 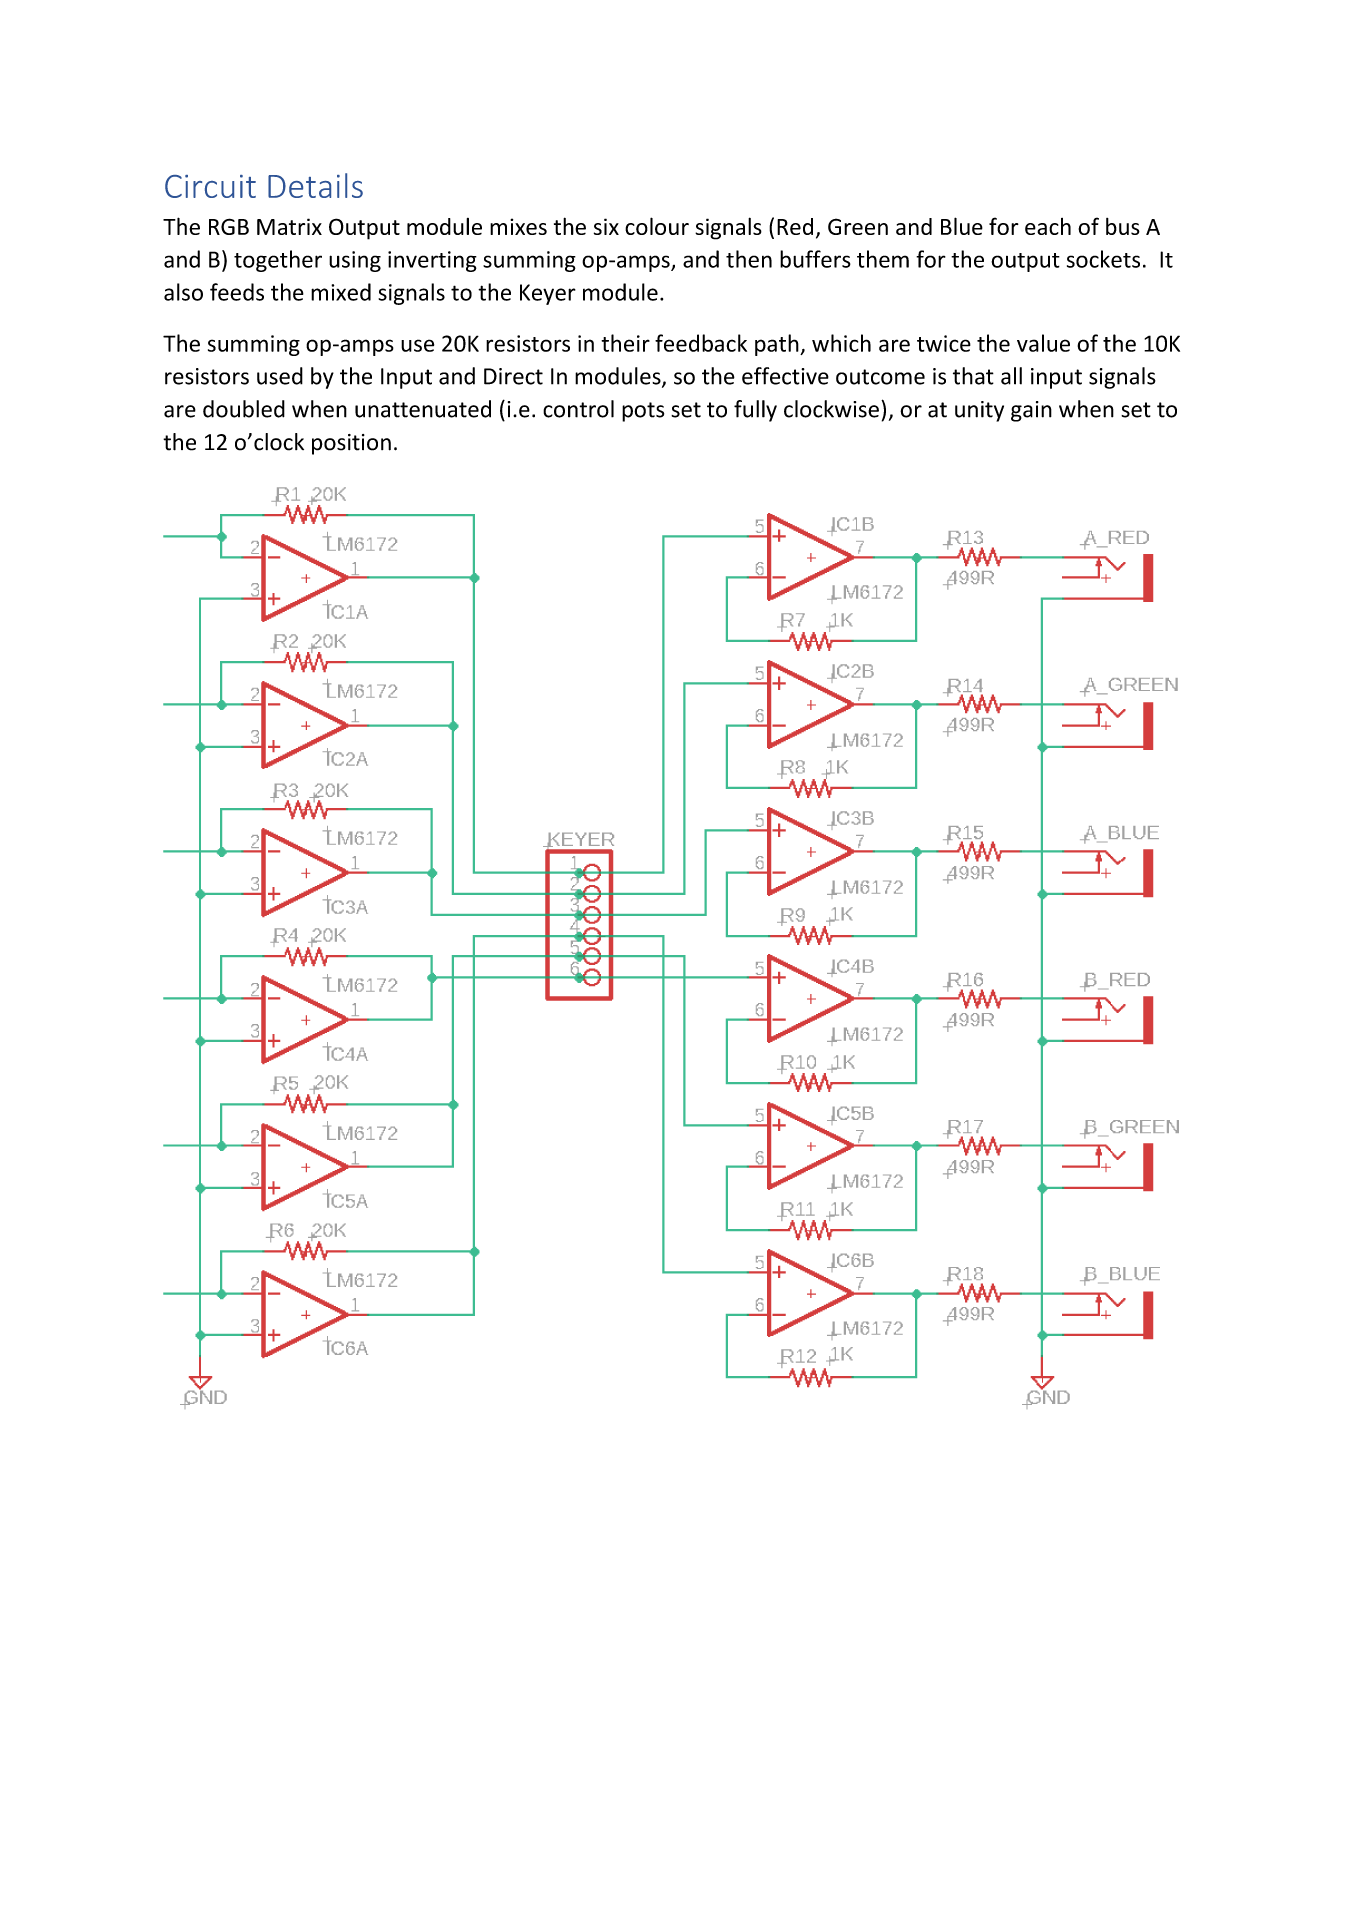 I want to click on their, so click(x=625, y=343).
